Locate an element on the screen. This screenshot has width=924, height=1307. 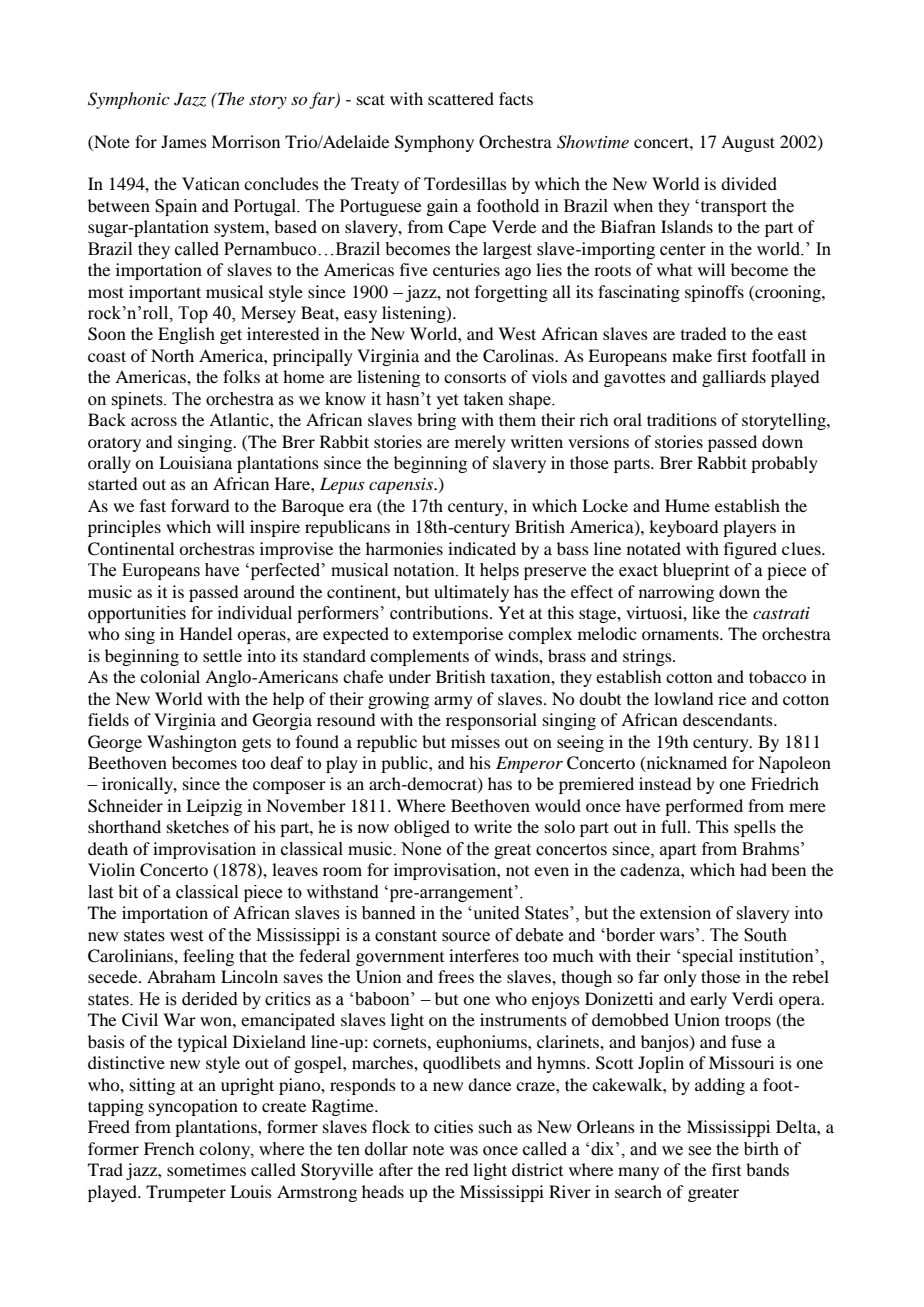
Handel is located at coordinates (206, 633).
